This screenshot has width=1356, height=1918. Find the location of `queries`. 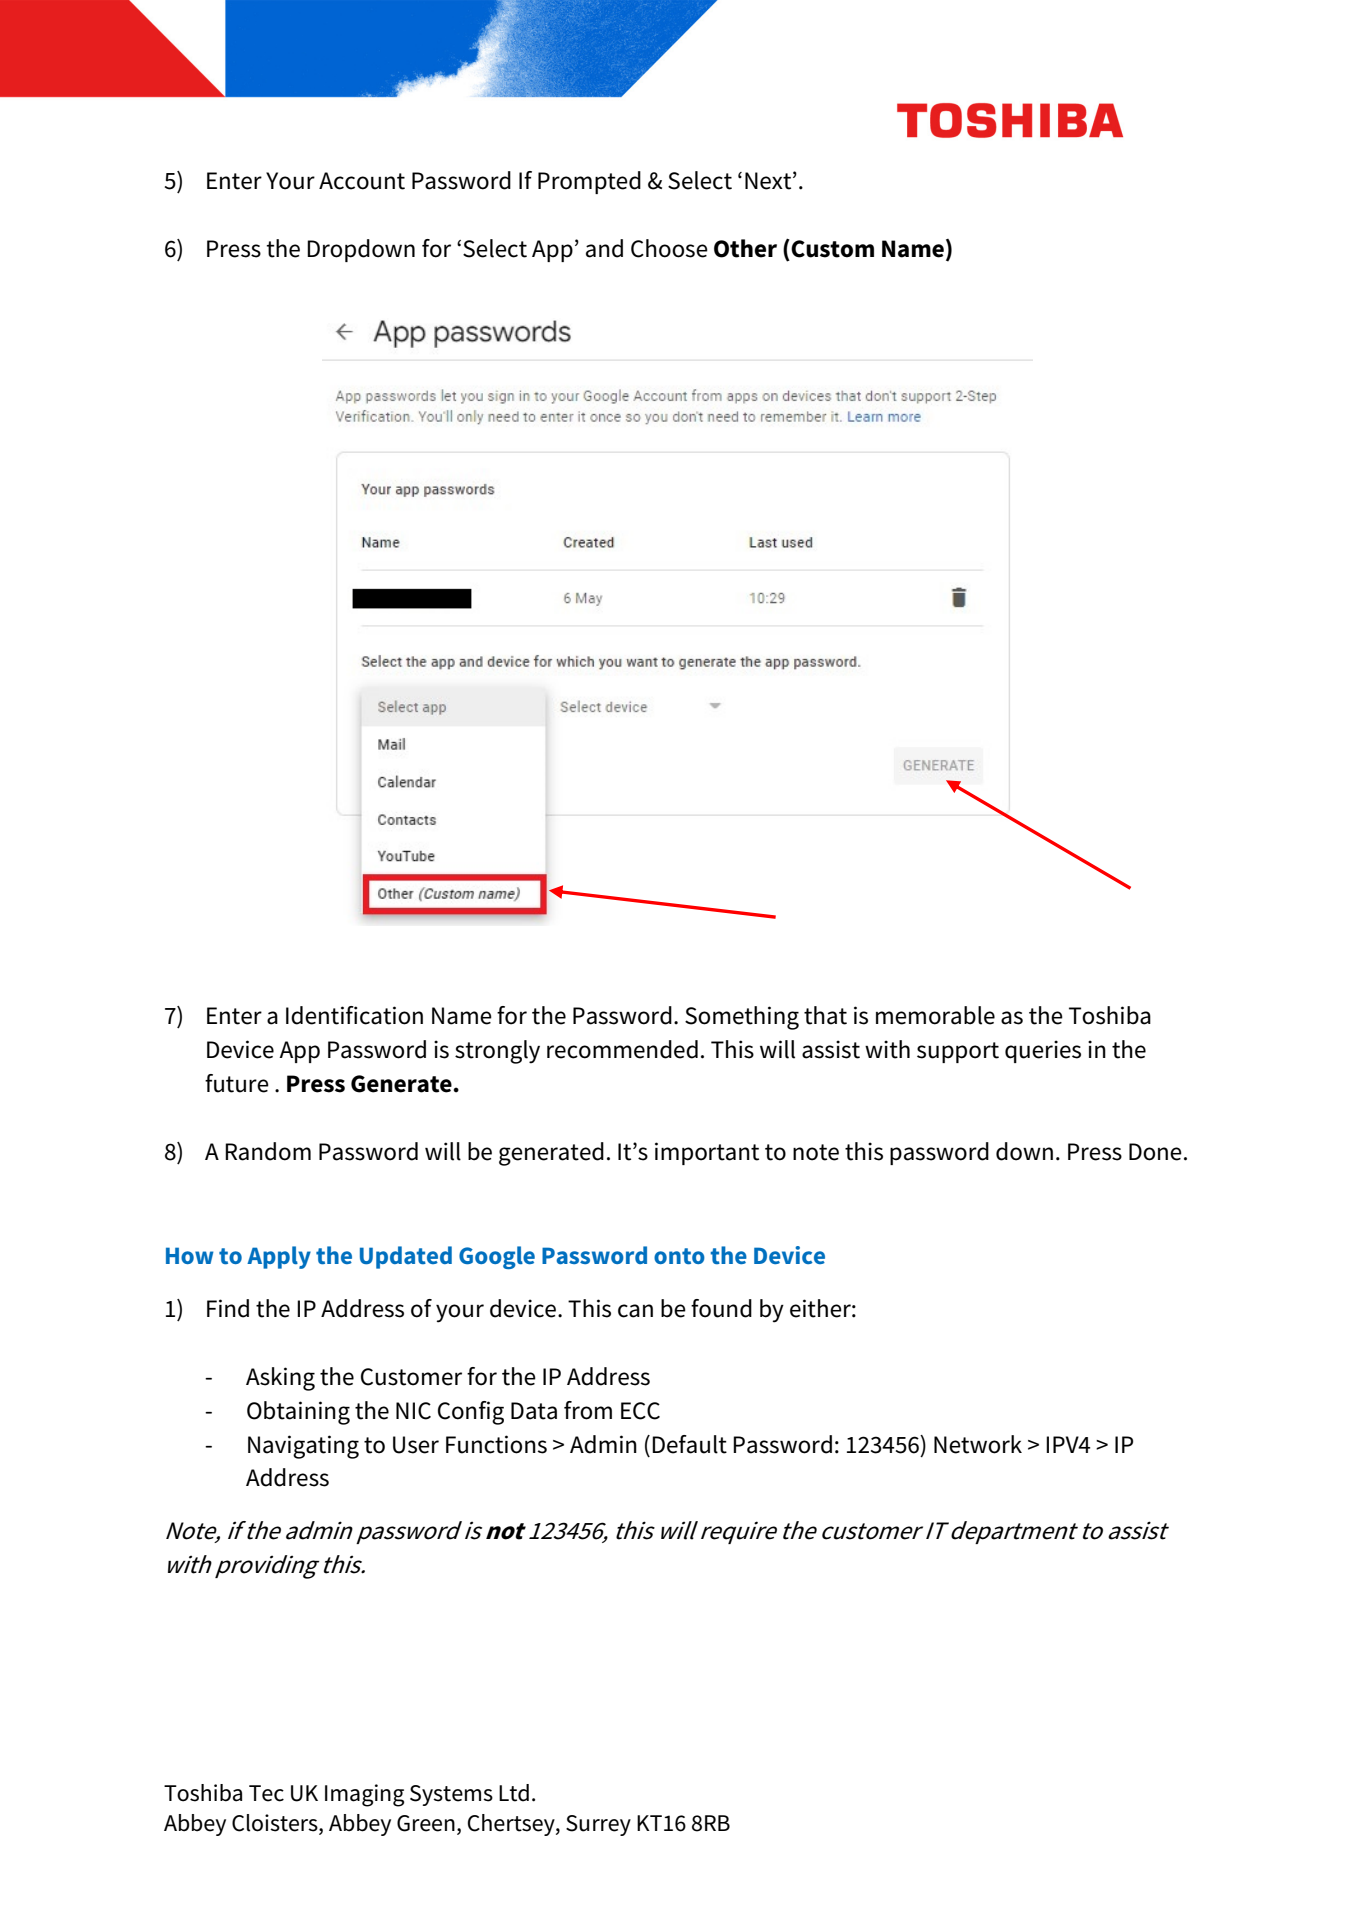

queries is located at coordinates (1043, 1051).
